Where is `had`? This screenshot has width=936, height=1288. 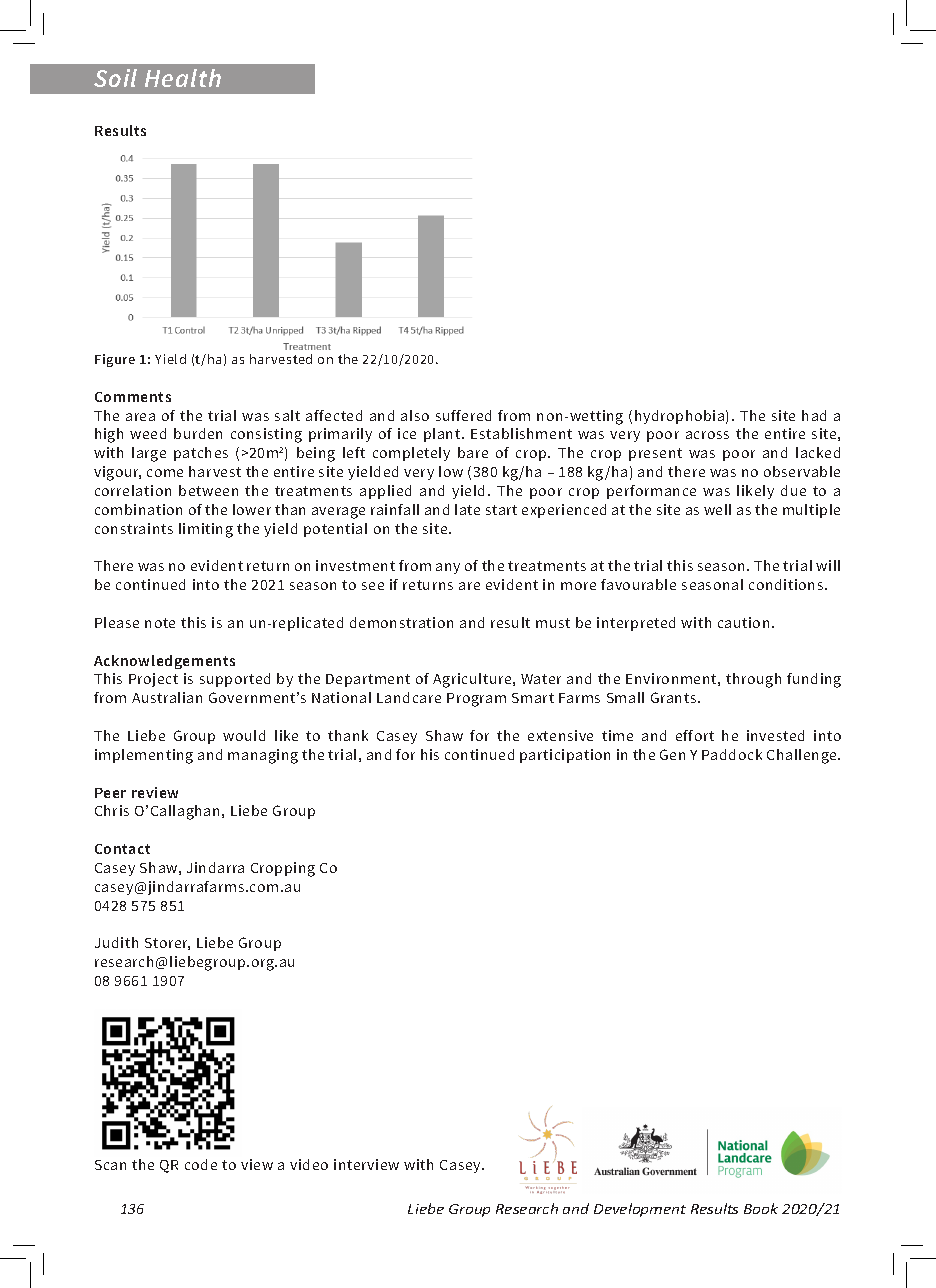
had is located at coordinates (814, 415).
